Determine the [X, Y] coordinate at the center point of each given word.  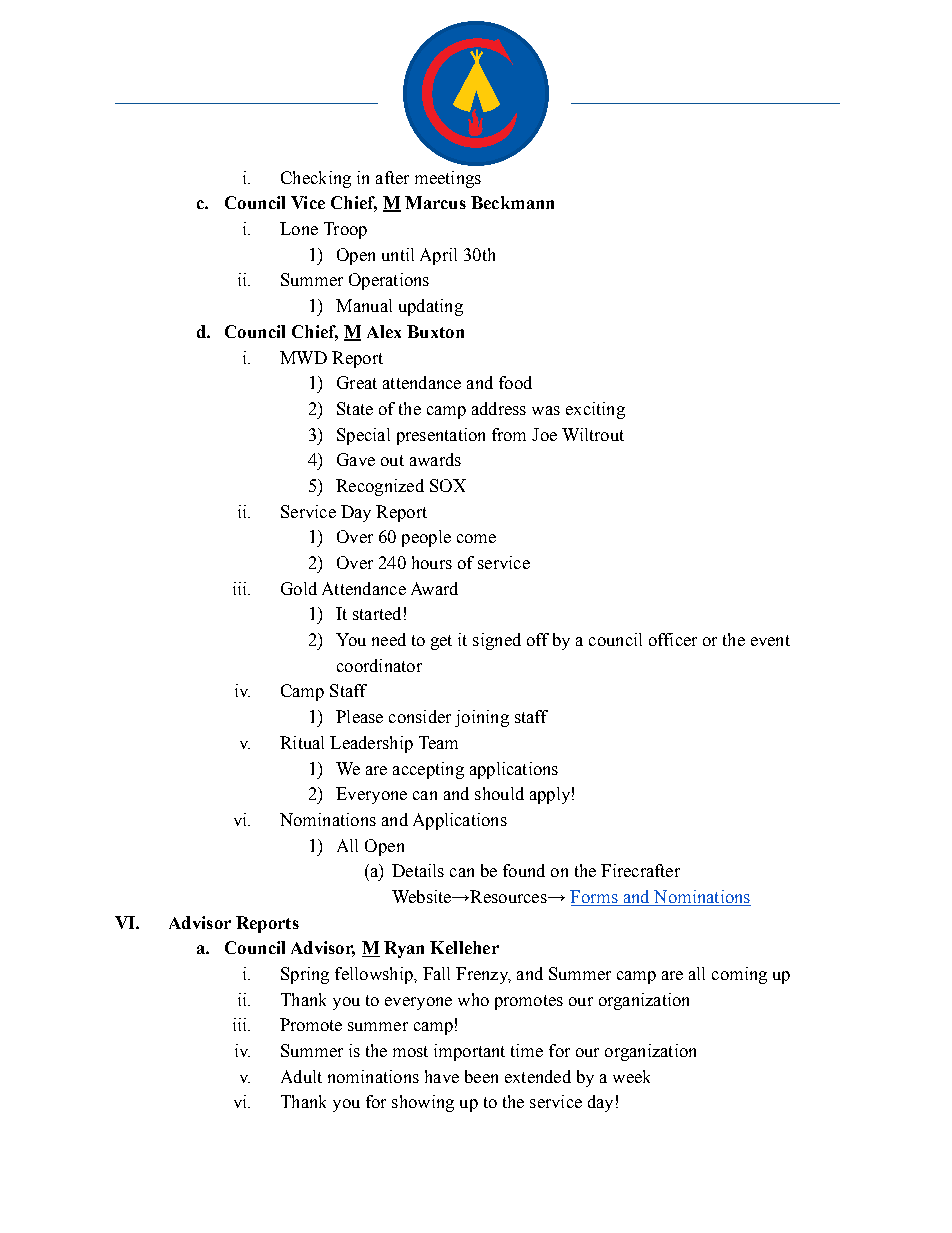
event [770, 640]
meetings [448, 179]
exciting [595, 410]
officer [673, 639]
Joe [544, 434]
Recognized [380, 487]
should [499, 793]
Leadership [371, 744]
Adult [301, 1076]
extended [538, 1076]
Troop [345, 230]
